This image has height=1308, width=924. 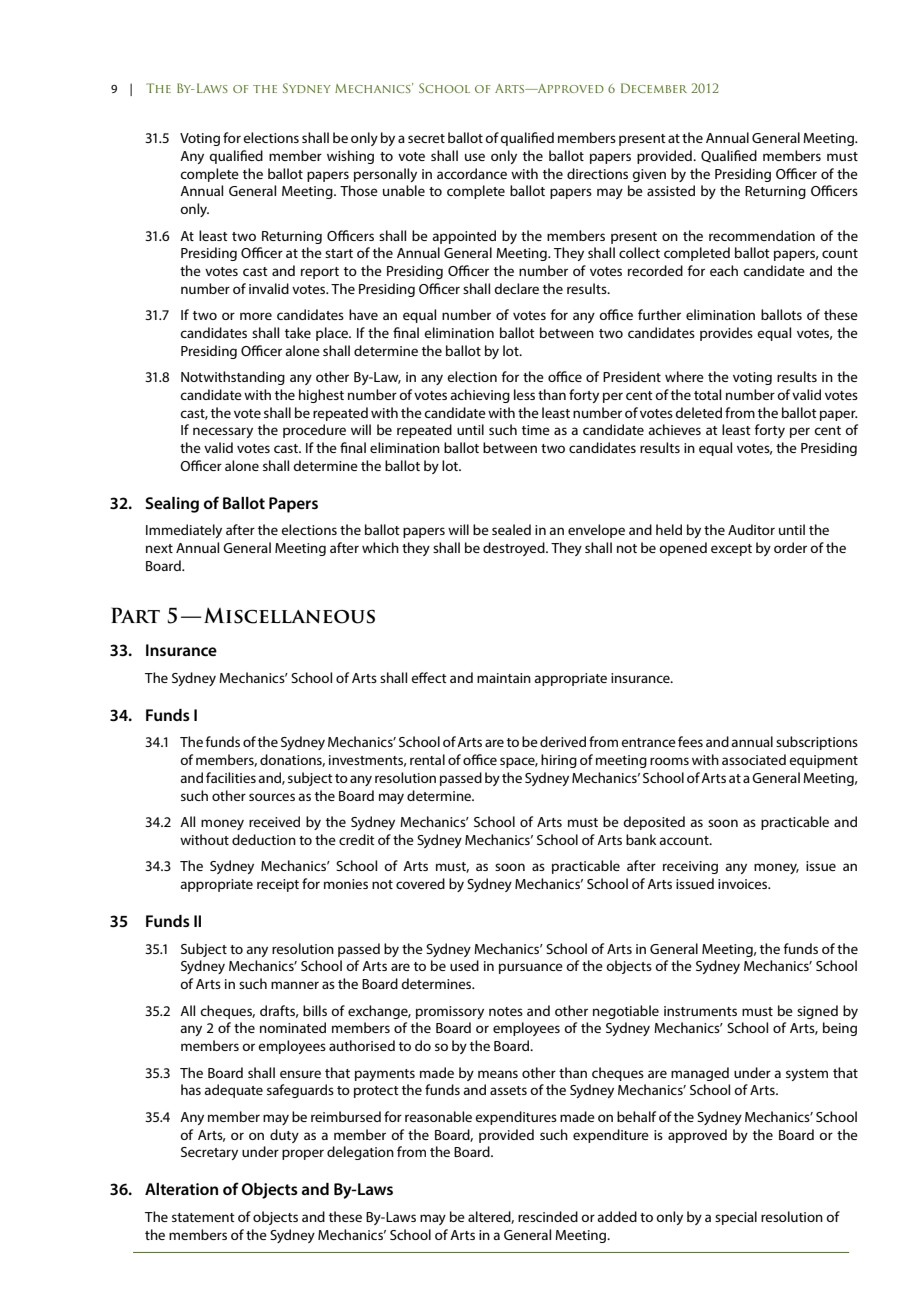 I want to click on Part, so click(x=135, y=615).
